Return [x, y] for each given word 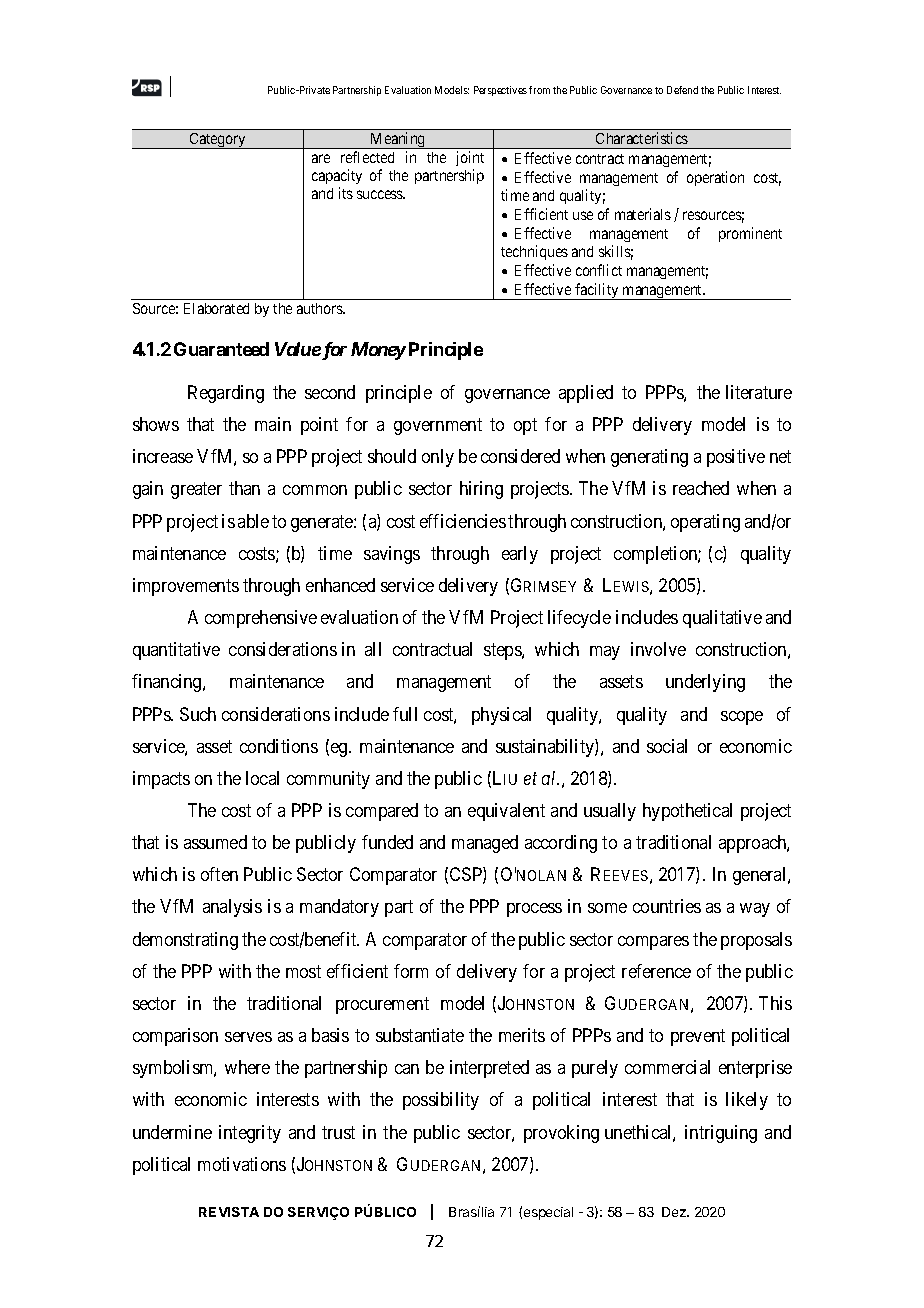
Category [217, 141]
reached [701, 488]
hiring [481, 490]
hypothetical [687, 812]
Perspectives [500, 91]
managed [485, 844]
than [244, 488]
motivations [242, 1164]
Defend [682, 90]
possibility [441, 1101]
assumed [215, 842]
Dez [675, 1212]
